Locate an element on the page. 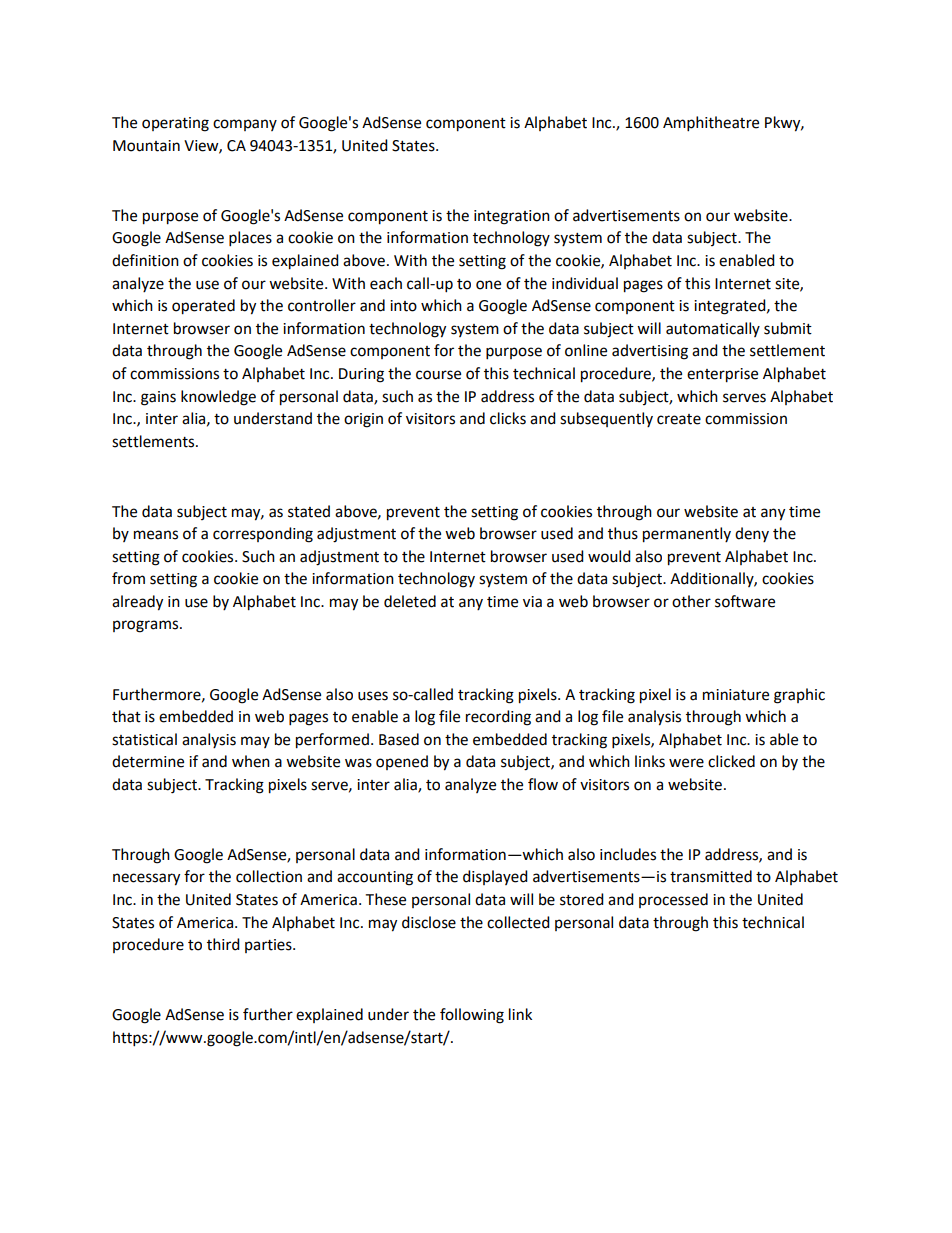 This image has height=1233, width=952. Amphitheatre is located at coordinates (711, 124).
